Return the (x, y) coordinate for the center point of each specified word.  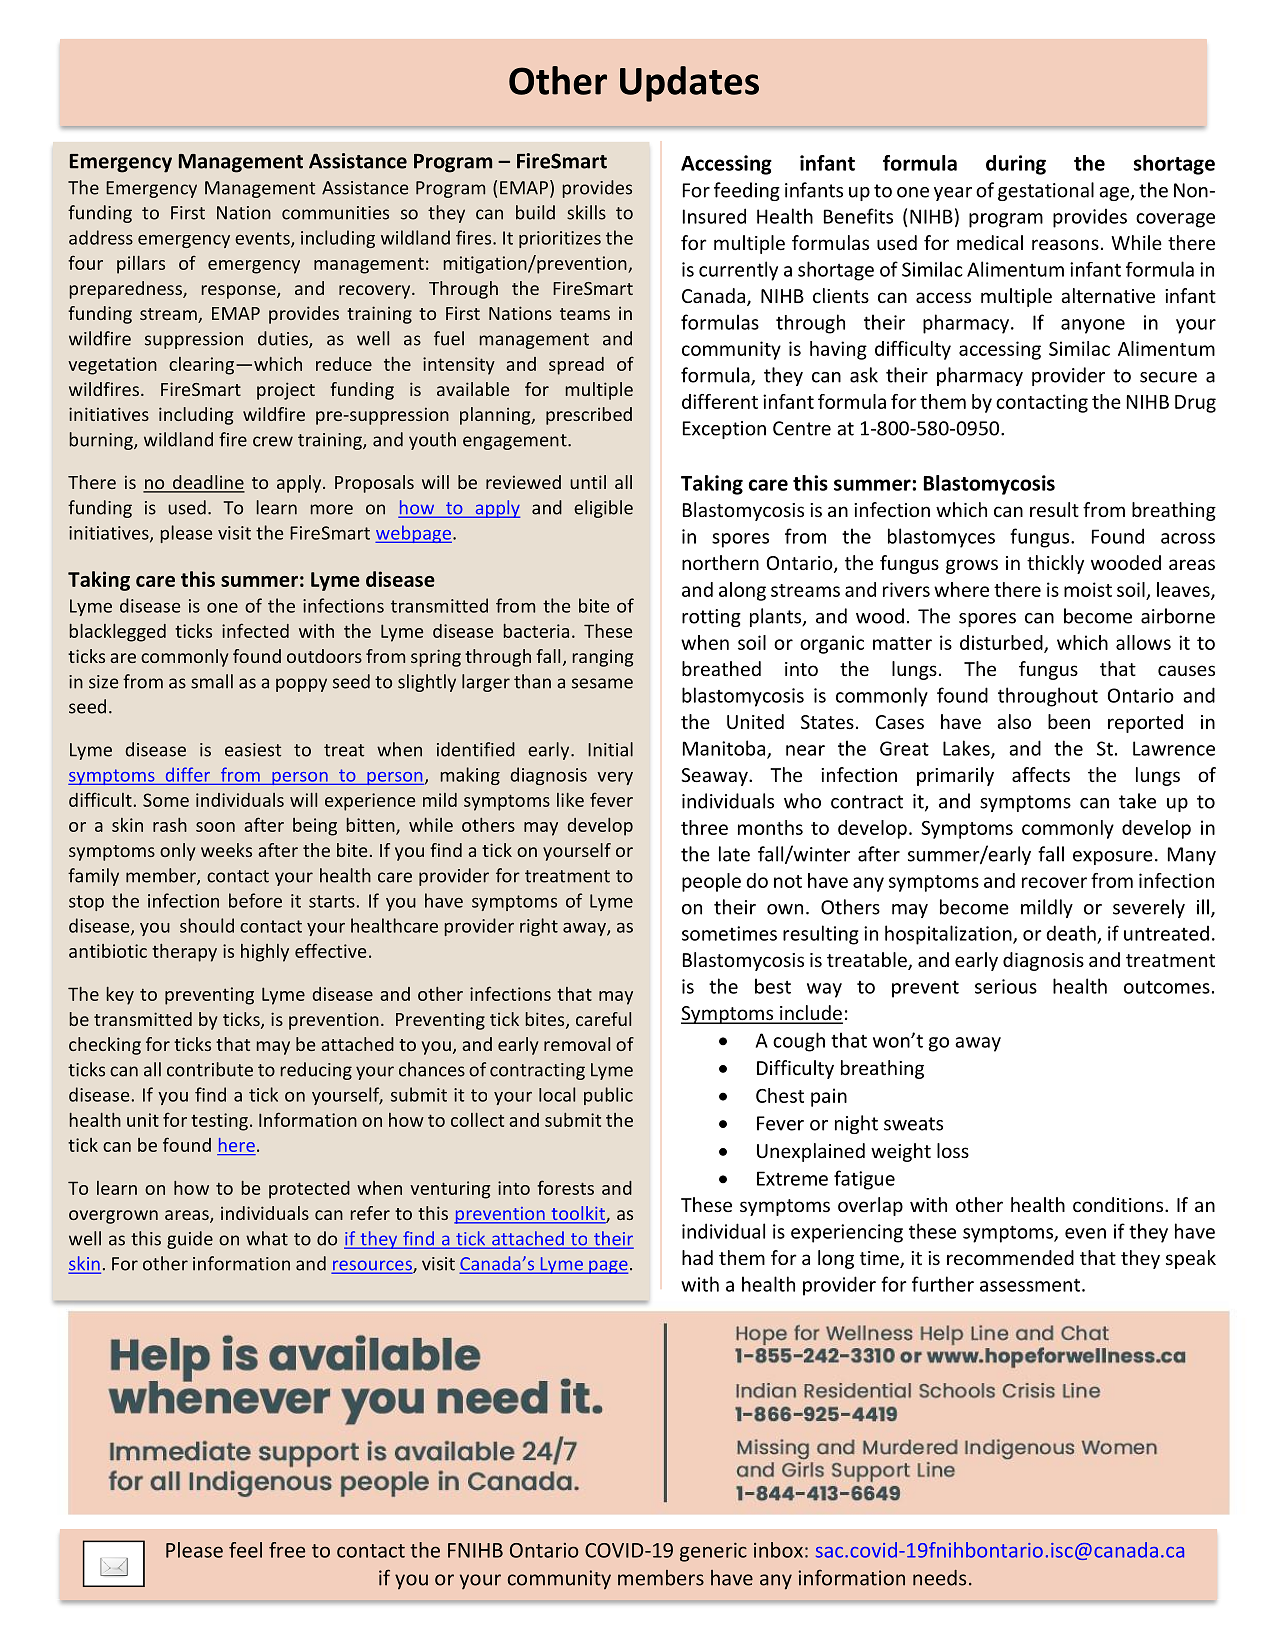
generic (713, 1552)
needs (939, 1578)
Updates (689, 84)
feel (245, 1550)
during (1016, 165)
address (101, 237)
